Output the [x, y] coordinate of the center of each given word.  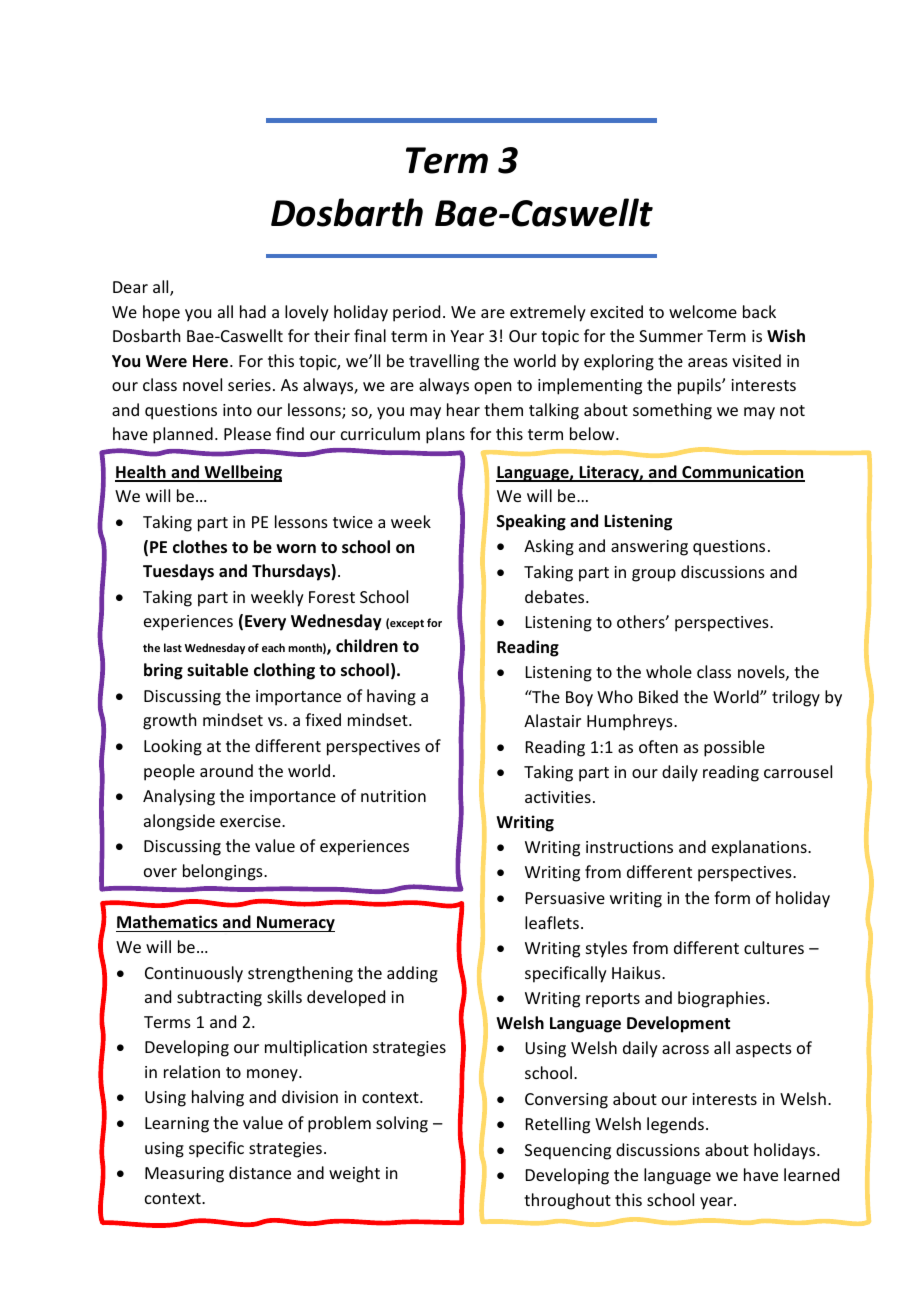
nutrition [393, 796]
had [253, 311]
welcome [703, 311]
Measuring [184, 1175]
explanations [760, 848]
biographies [721, 999]
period [416, 313]
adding [412, 974]
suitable [217, 670]
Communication [742, 473]
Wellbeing [242, 473]
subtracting [219, 998]
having [391, 697]
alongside [179, 822]
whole [669, 671]
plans [445, 435]
